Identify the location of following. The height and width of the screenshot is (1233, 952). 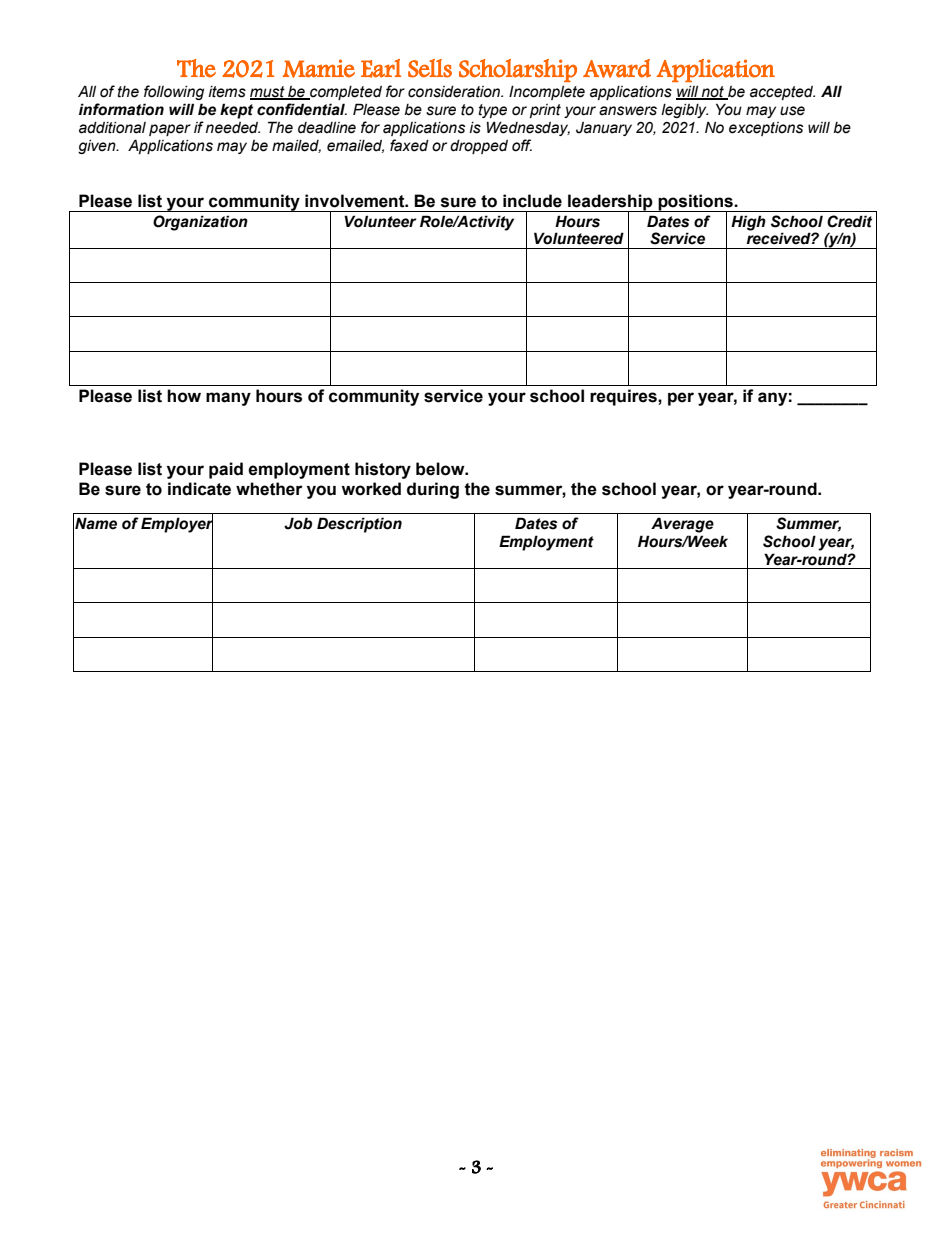
(174, 92).
